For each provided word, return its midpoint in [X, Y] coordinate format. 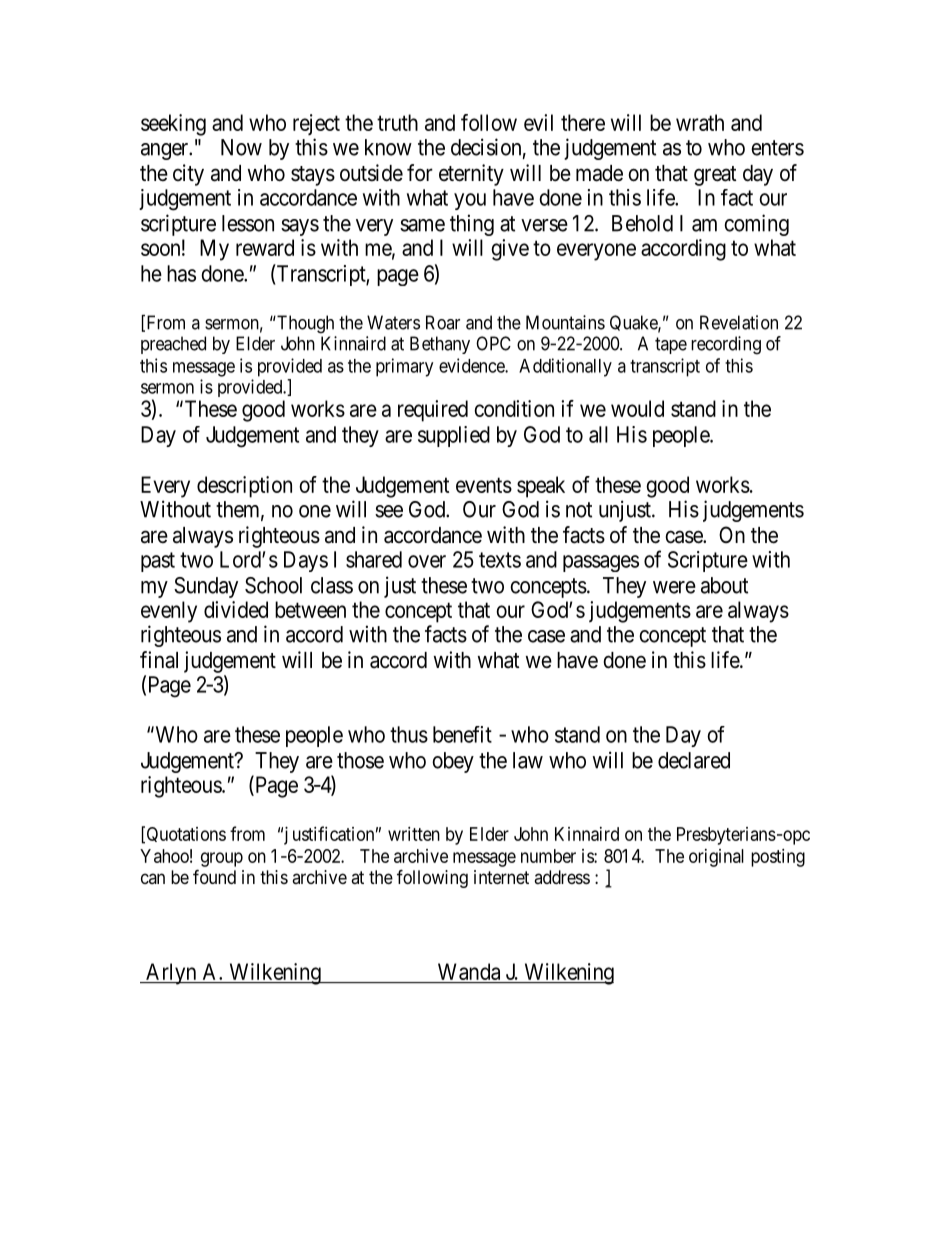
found [214, 876]
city [188, 175]
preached [173, 345]
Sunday [206, 587]
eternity [471, 175]
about [724, 585]
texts [500, 560]
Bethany [440, 345]
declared [694, 760]
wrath [700, 122]
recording [726, 345]
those [360, 760]
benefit [462, 734]
